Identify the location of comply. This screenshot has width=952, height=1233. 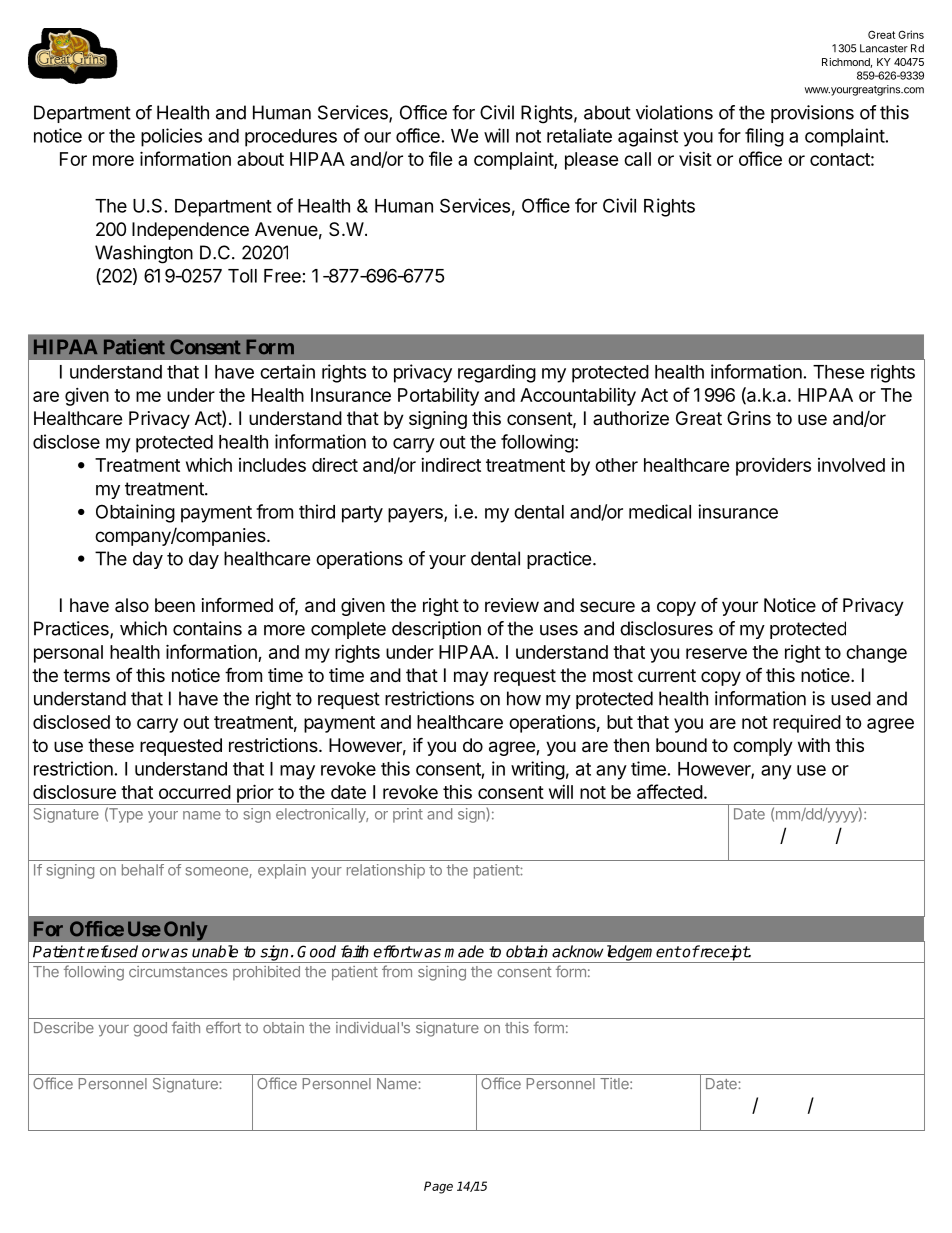
(763, 747).
